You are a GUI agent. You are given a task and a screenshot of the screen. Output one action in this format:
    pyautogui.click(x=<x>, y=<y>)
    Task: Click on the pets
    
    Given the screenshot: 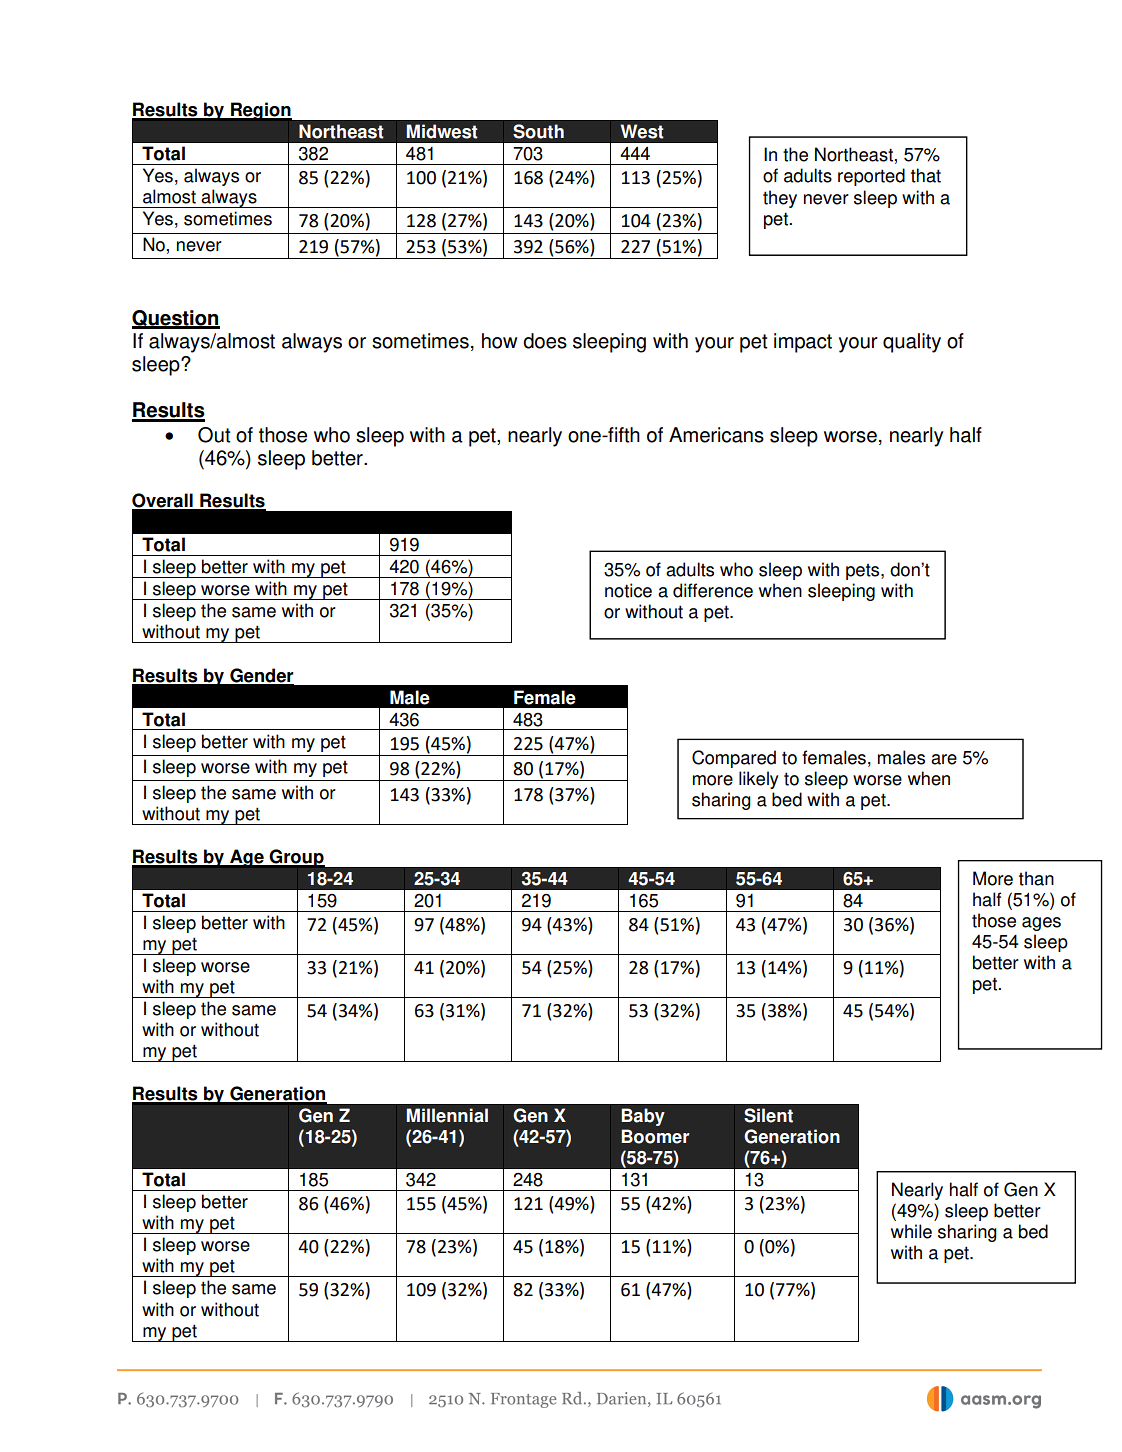 What is the action you would take?
    pyautogui.click(x=864, y=572)
